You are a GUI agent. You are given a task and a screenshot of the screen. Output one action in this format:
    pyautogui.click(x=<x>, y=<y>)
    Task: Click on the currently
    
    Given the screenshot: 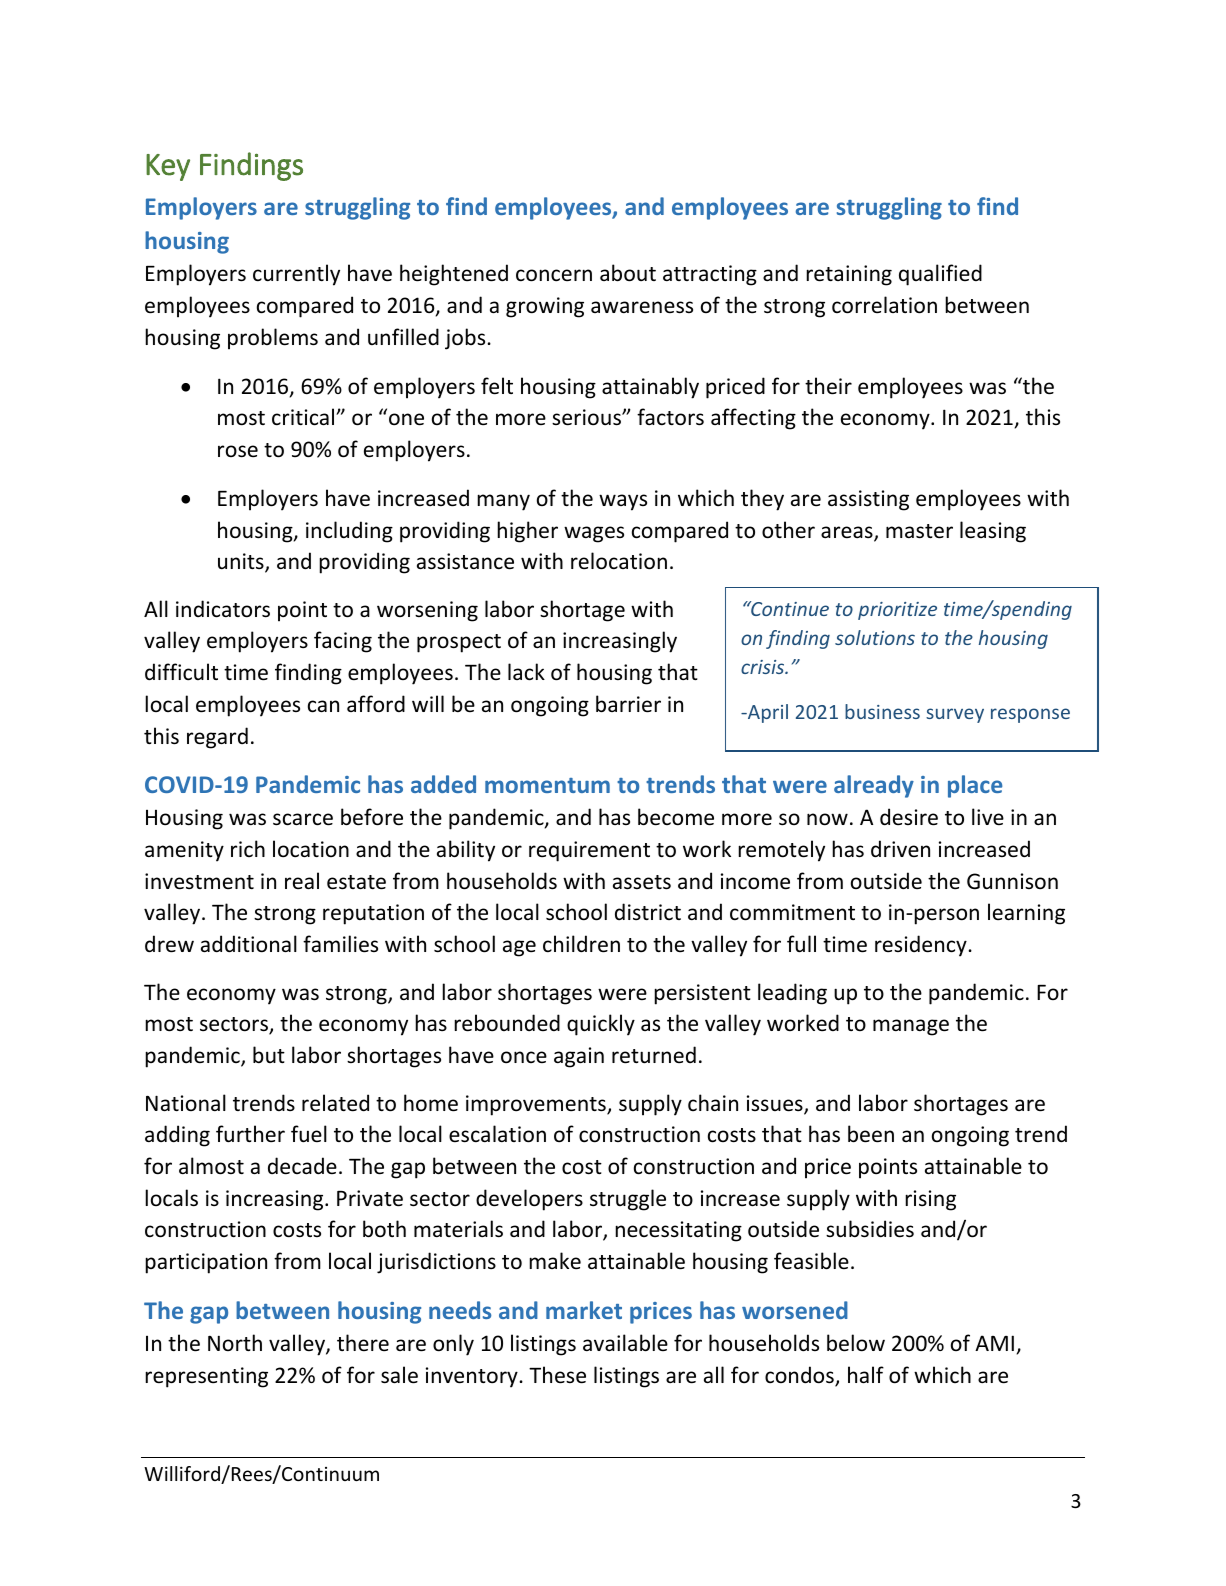 What is the action you would take?
    pyautogui.click(x=296, y=275)
